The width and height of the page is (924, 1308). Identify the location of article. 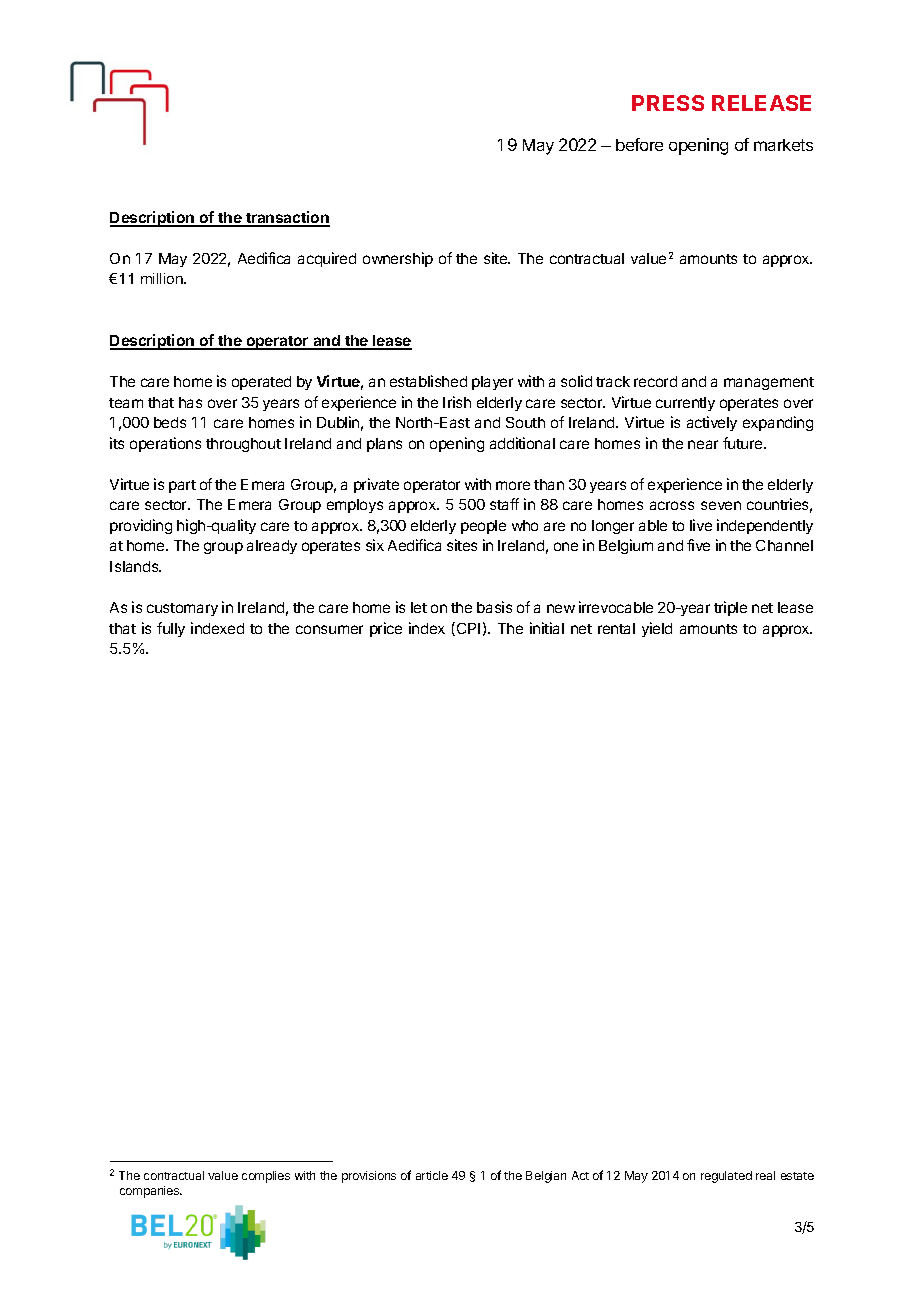
(432, 1175).
